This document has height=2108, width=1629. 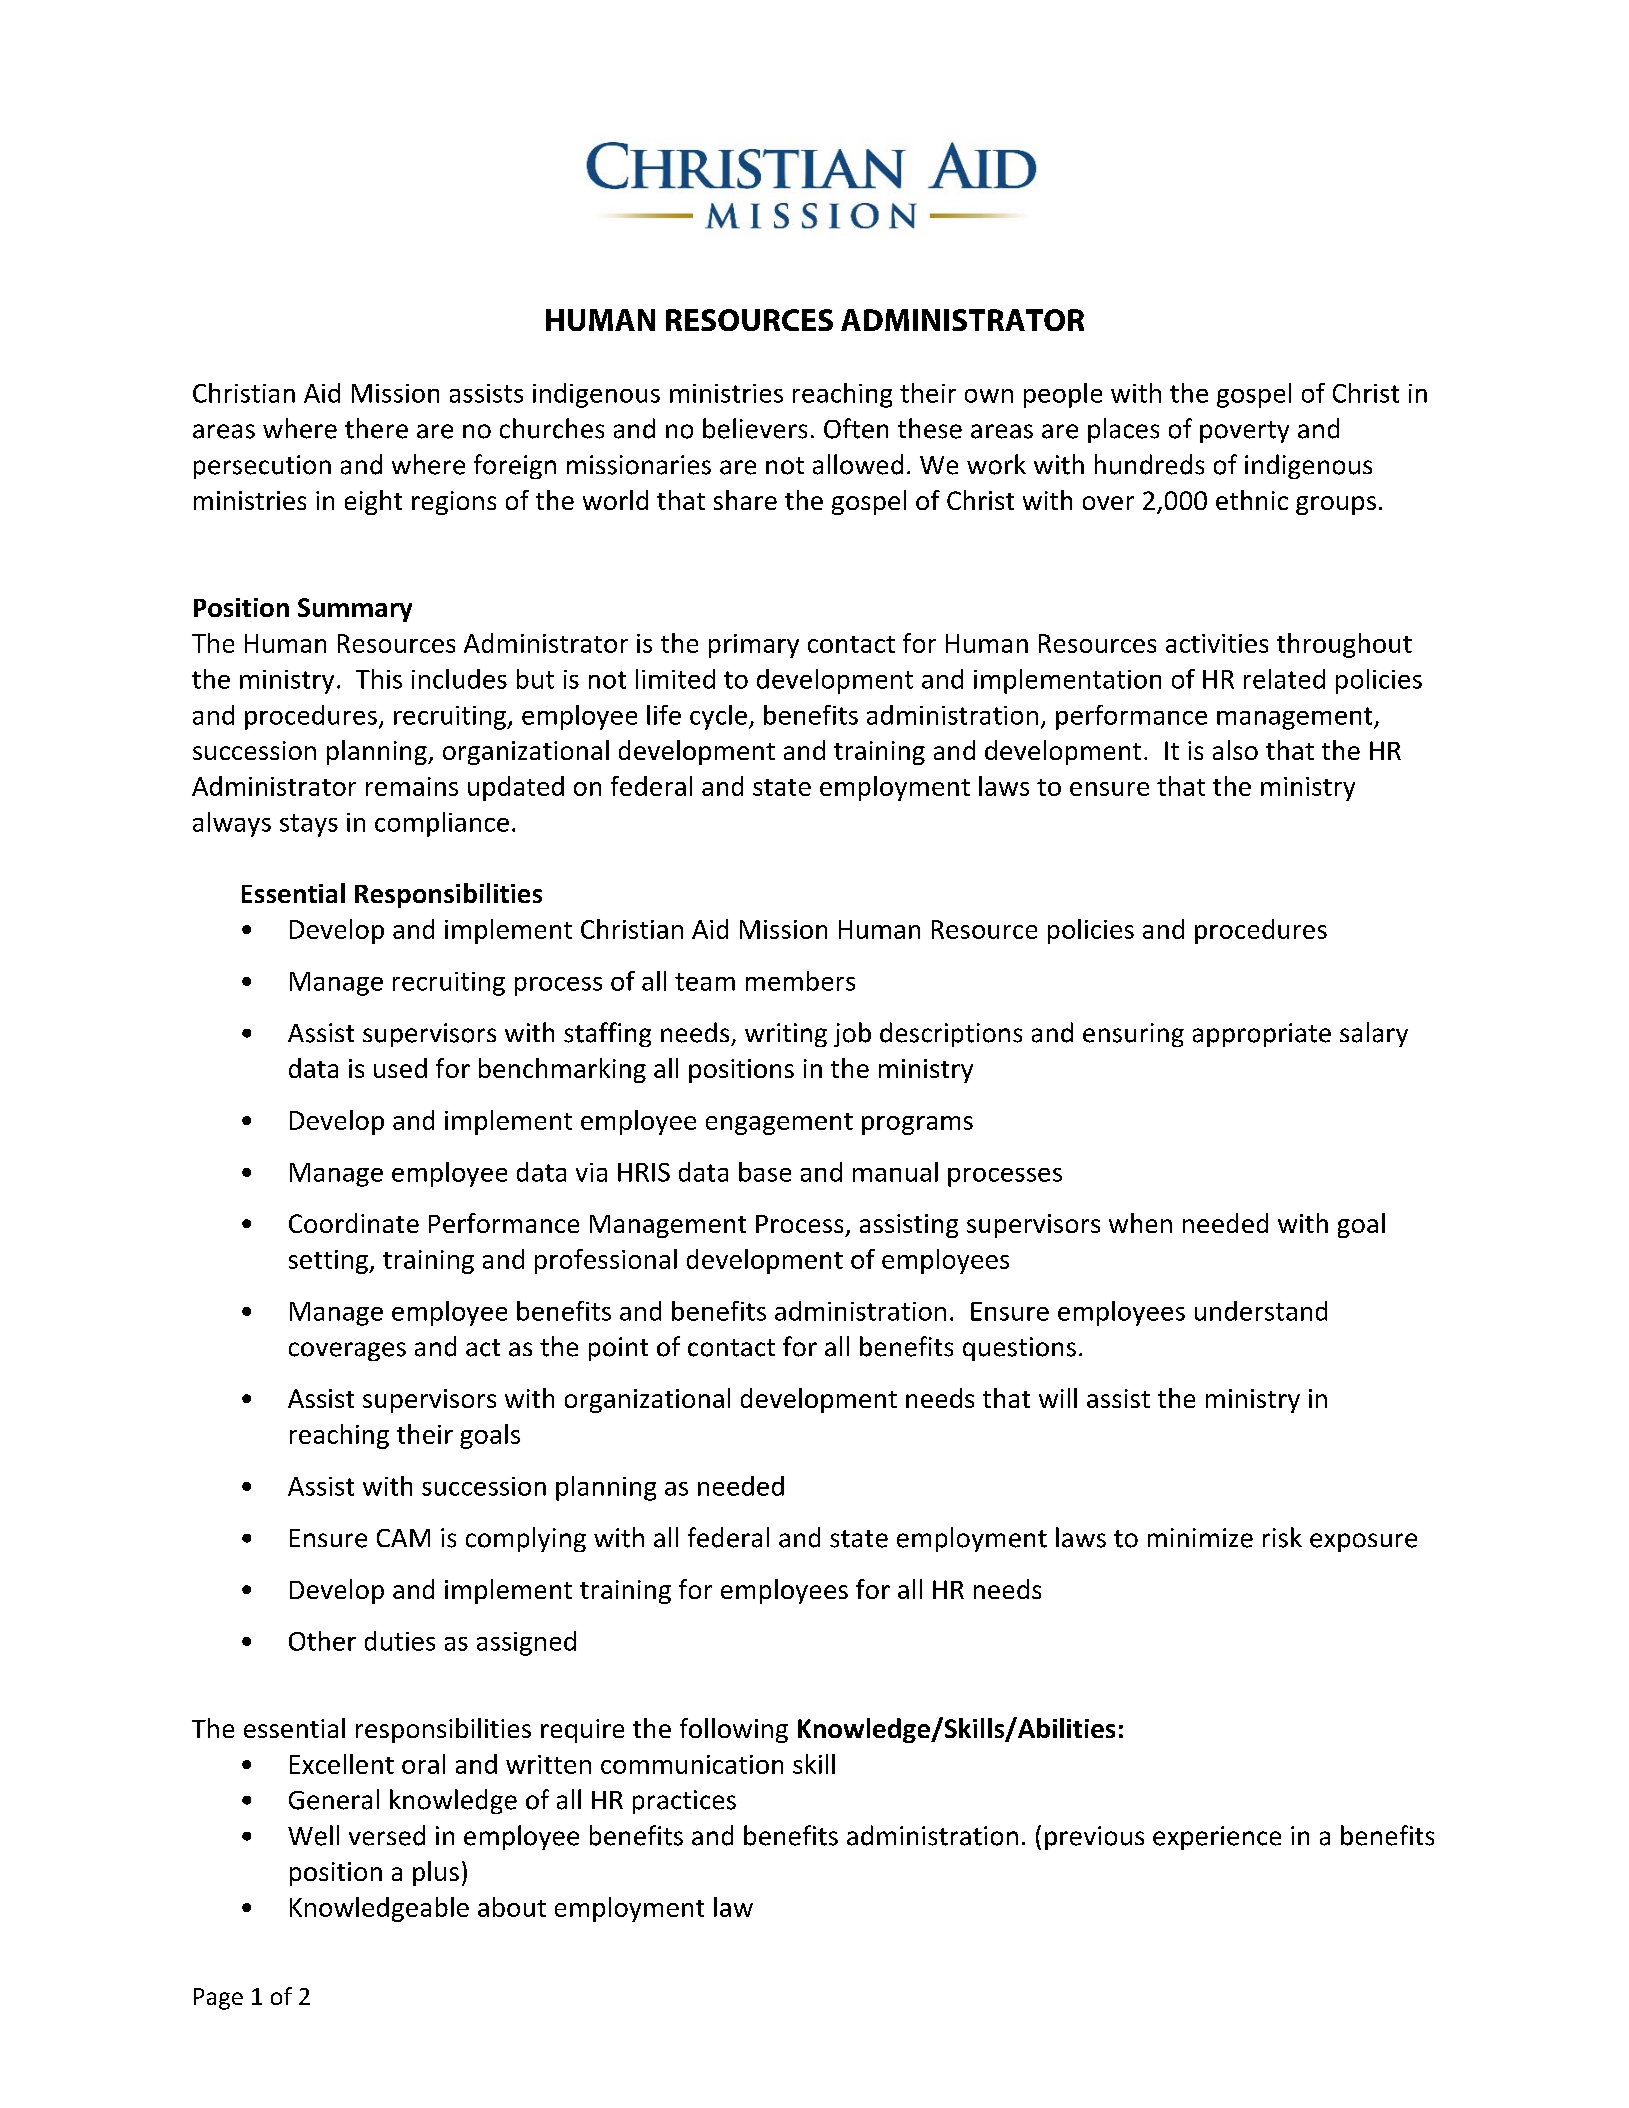 I want to click on Coordinate, so click(x=354, y=1223).
